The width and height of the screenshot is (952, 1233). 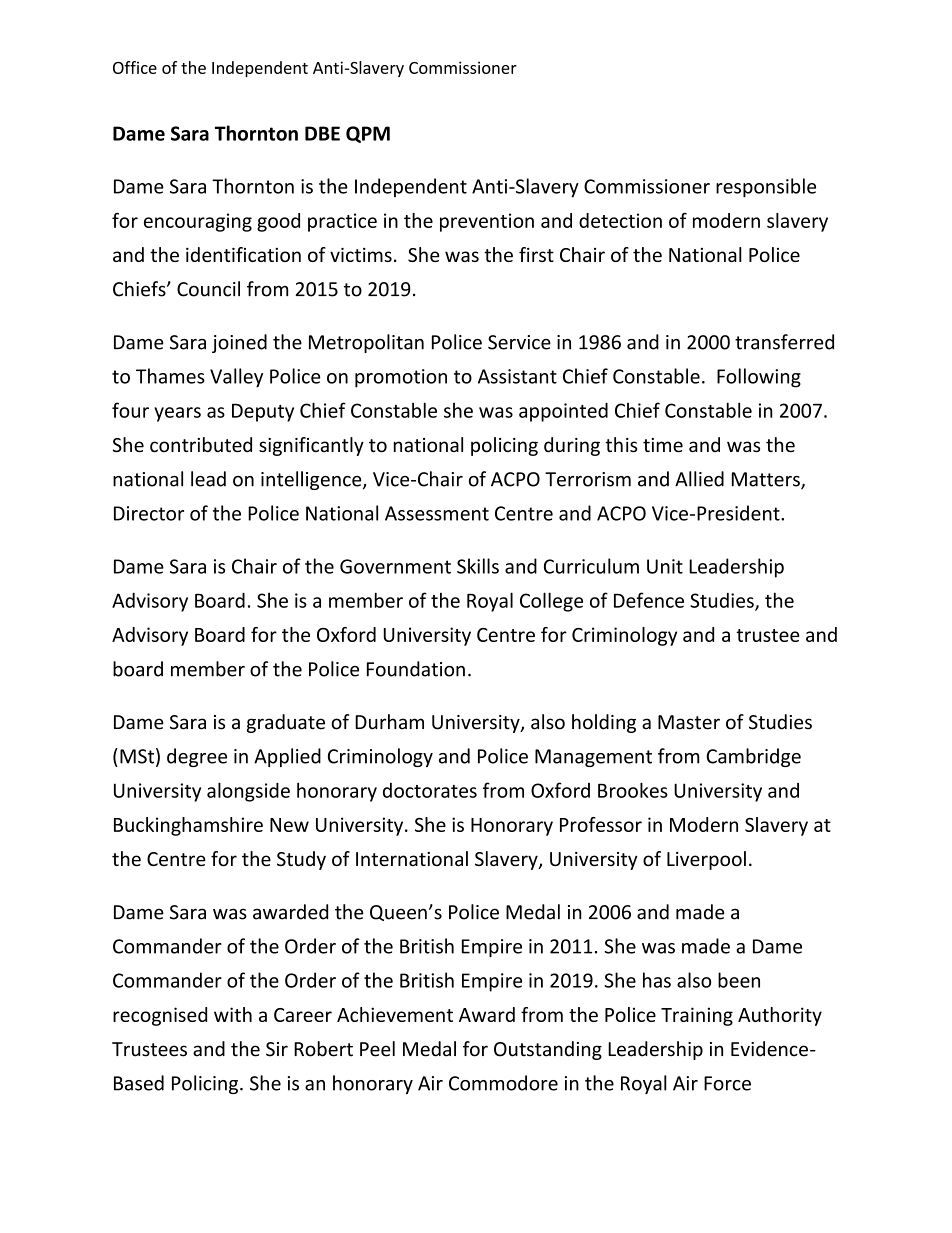 I want to click on promotion, so click(x=401, y=378).
